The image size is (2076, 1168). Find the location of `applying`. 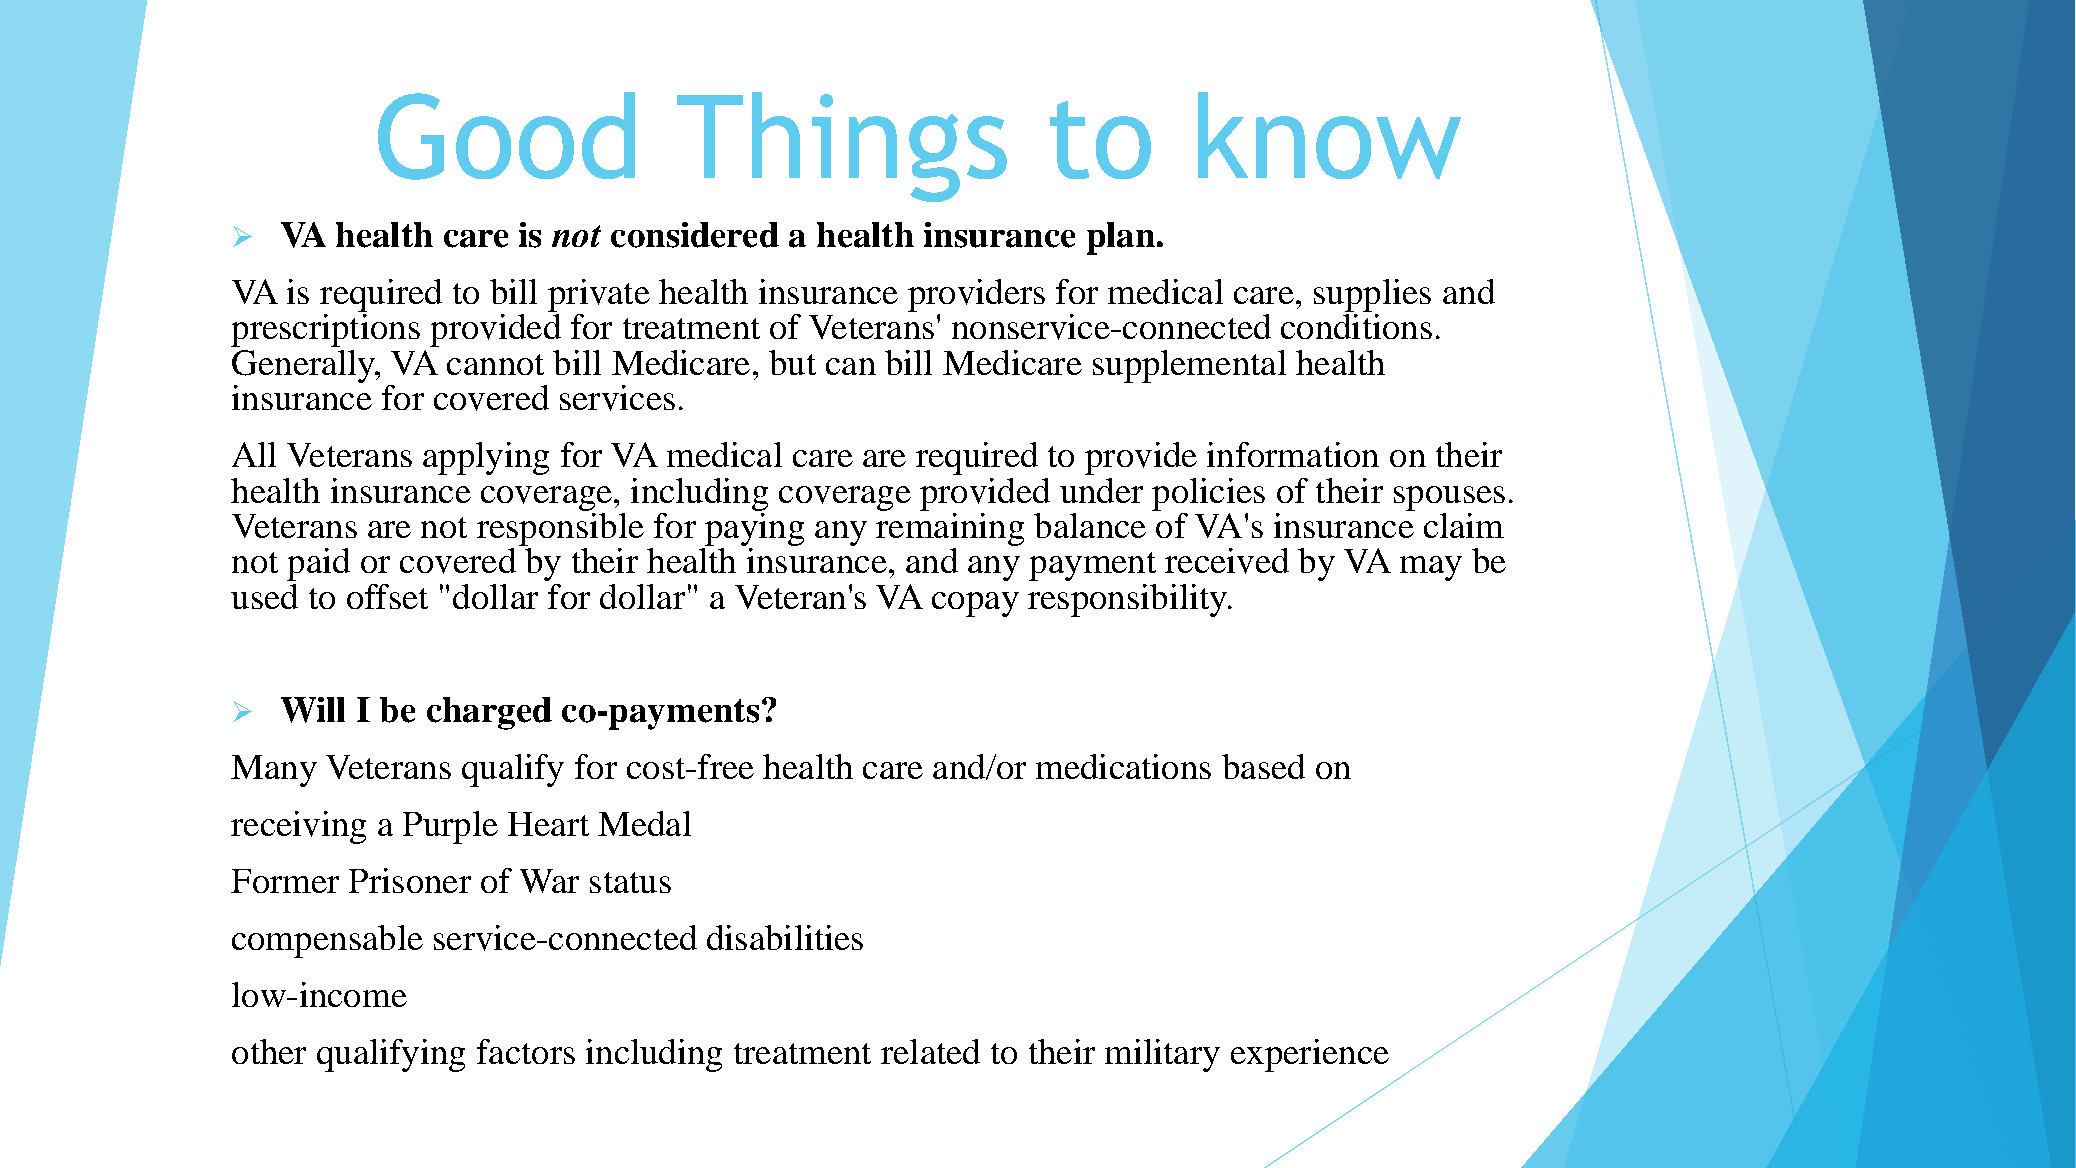

applying is located at coordinates (486, 458).
